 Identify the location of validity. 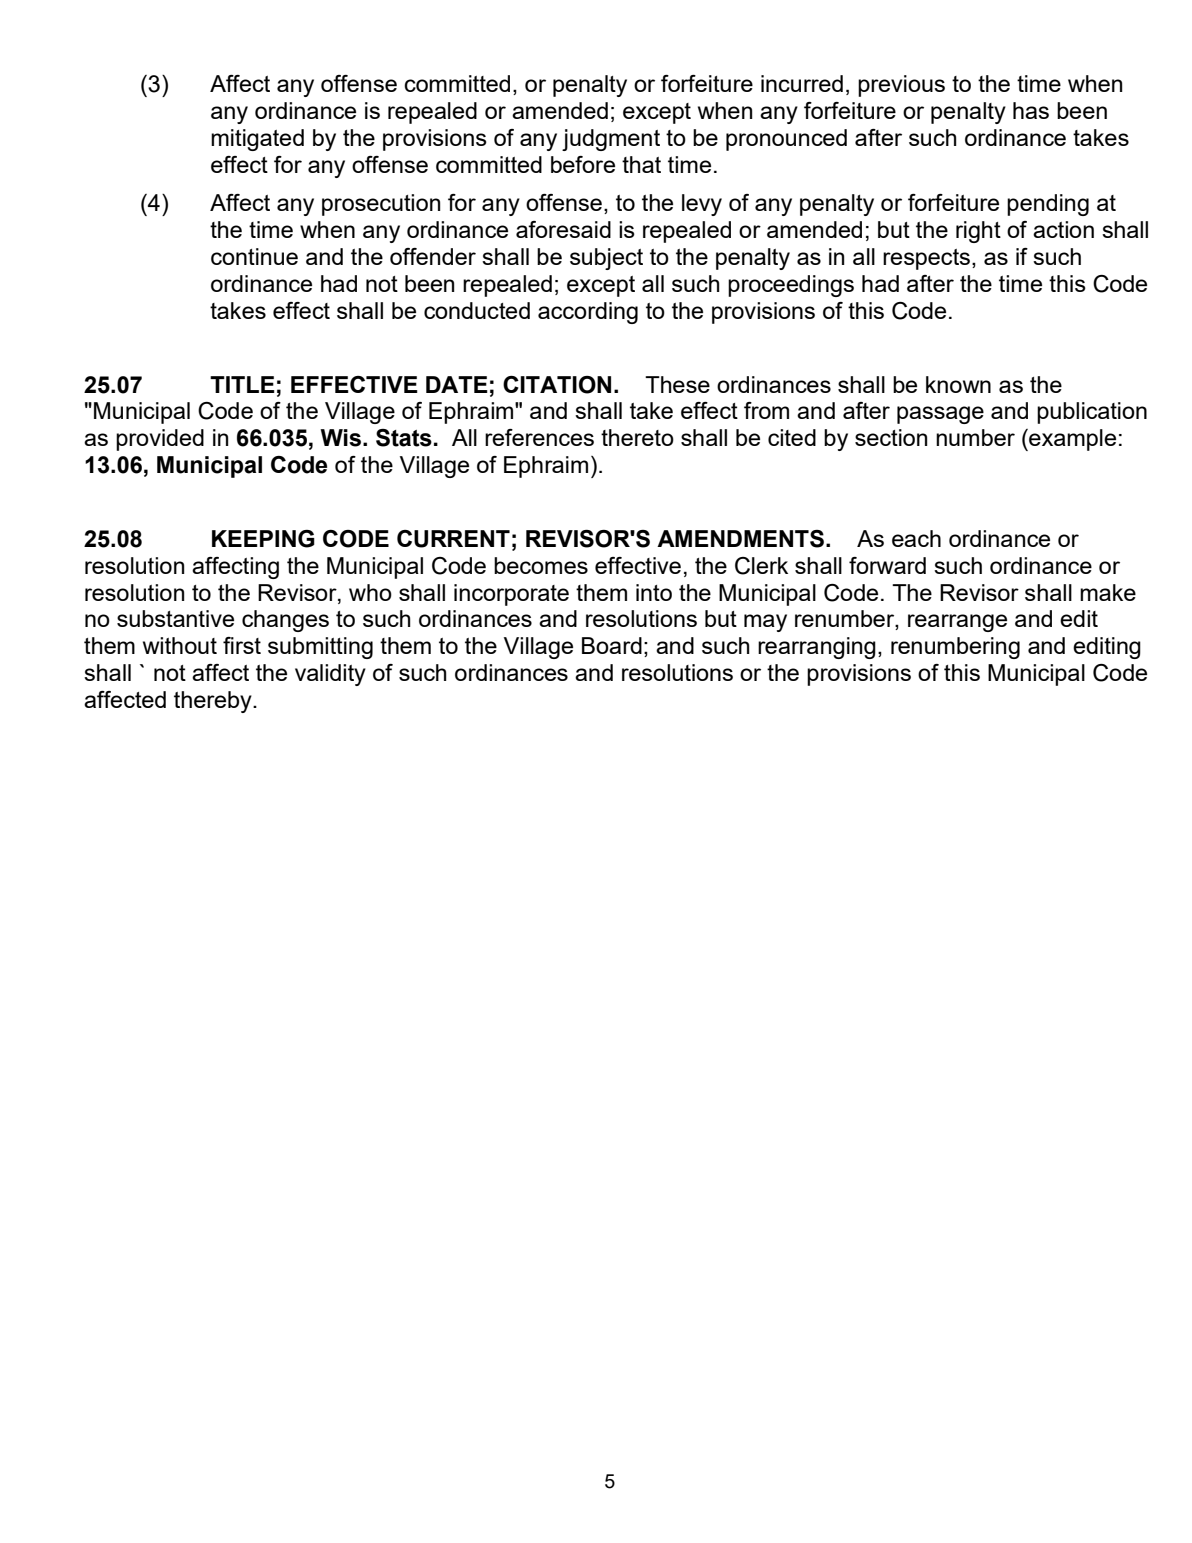
(330, 675).
